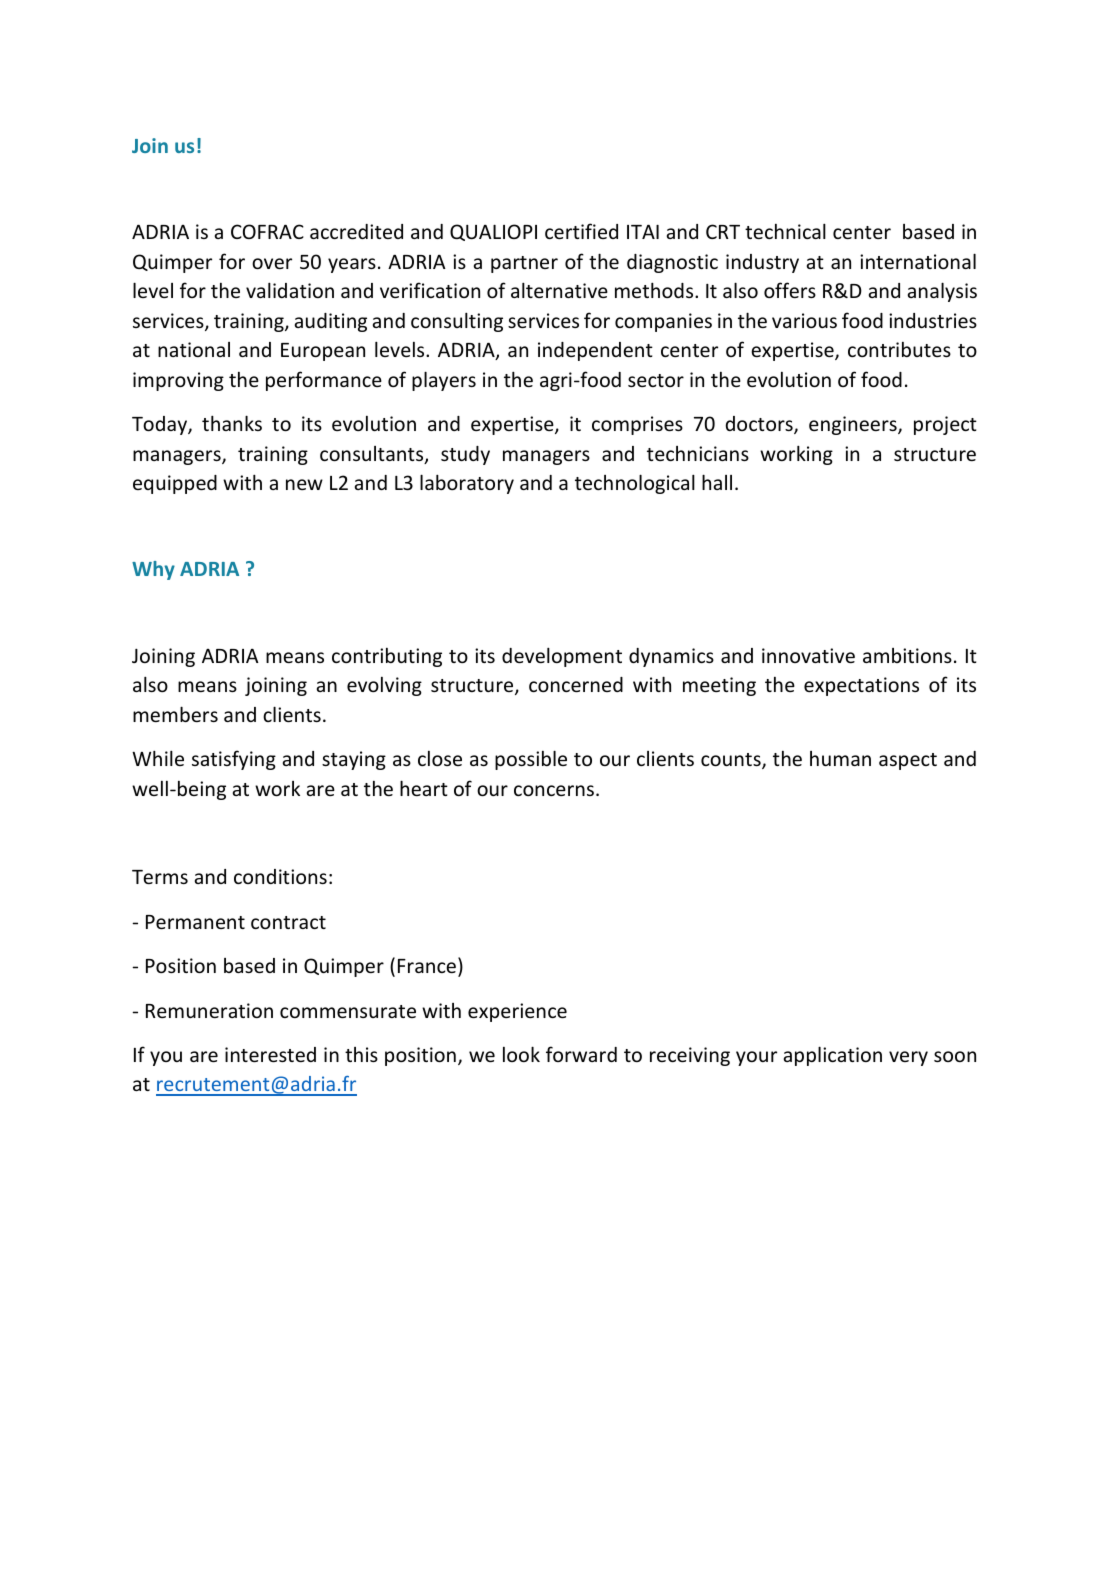 The height and width of the screenshot is (1570, 1110). I want to click on technological, so click(635, 484).
